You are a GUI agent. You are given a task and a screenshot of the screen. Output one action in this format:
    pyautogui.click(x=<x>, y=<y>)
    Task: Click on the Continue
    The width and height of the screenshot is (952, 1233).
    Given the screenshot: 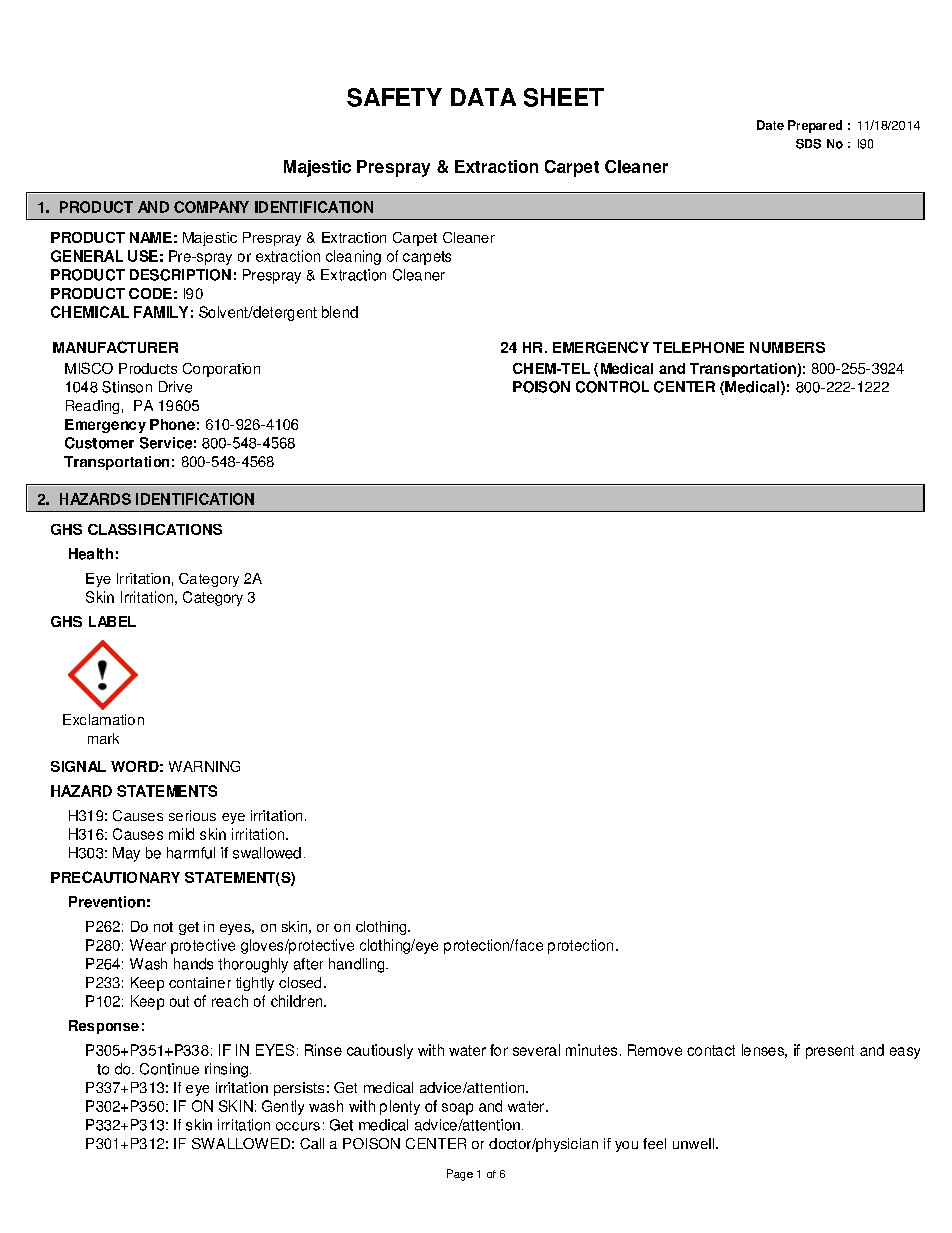 What is the action you would take?
    pyautogui.click(x=169, y=1069)
